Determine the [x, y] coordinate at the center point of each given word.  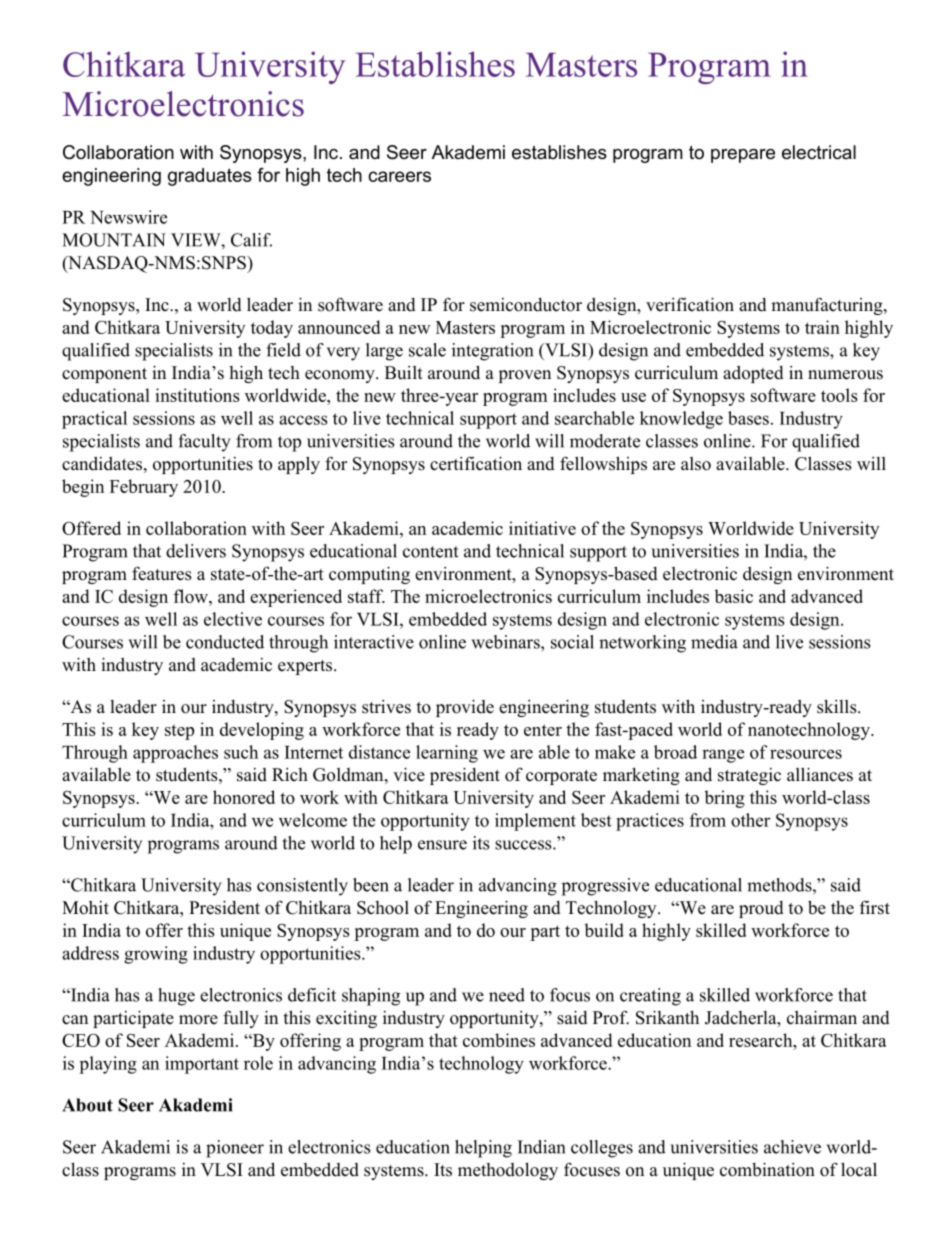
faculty [205, 443]
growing [156, 955]
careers [399, 176]
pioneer [235, 1149]
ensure [442, 845]
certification [476, 463]
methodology [508, 1171]
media [714, 642]
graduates [210, 177]
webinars [506, 642]
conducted [225, 642]
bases [748, 418]
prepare [743, 156]
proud [761, 909]
